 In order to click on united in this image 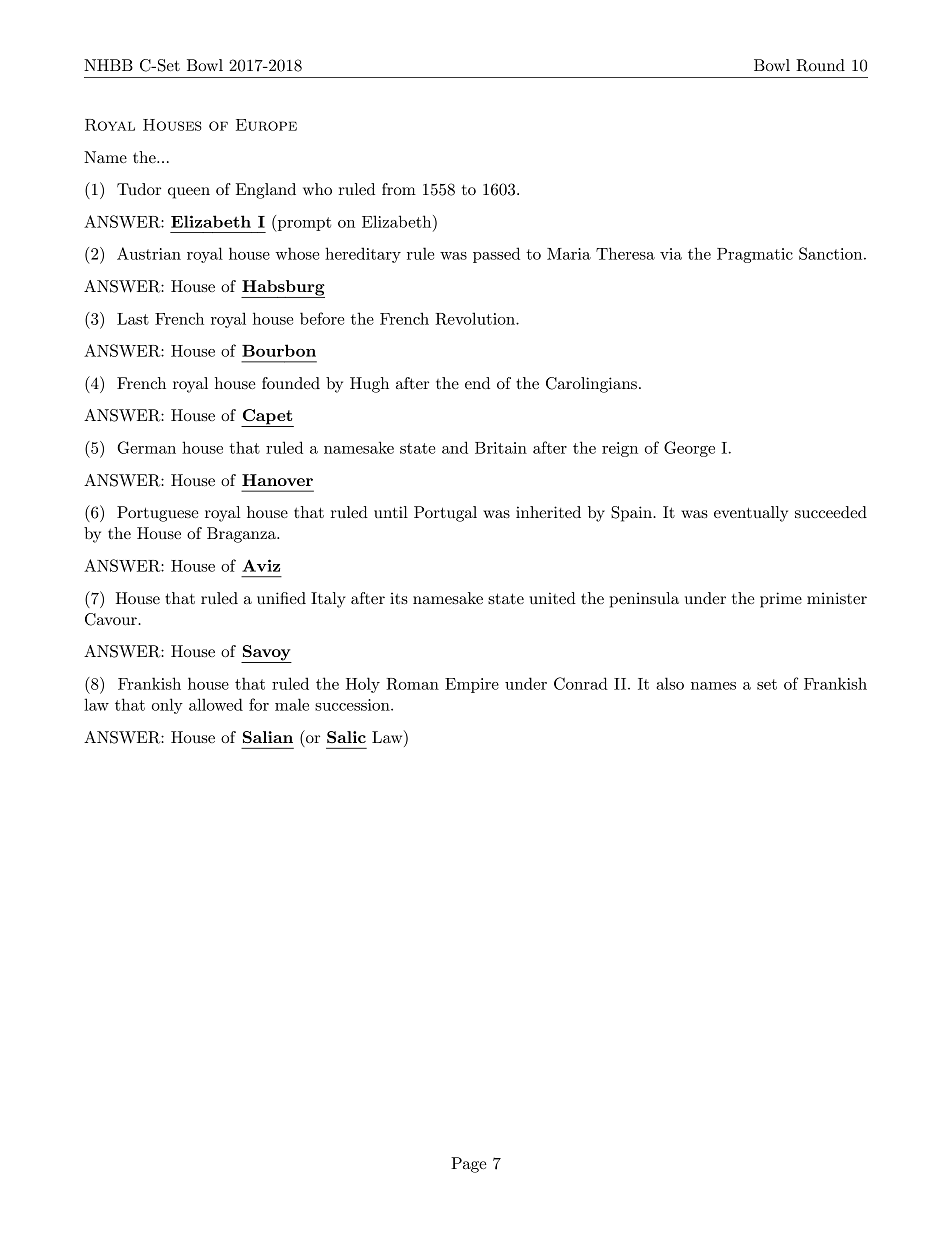, I will do `click(552, 598)`.
